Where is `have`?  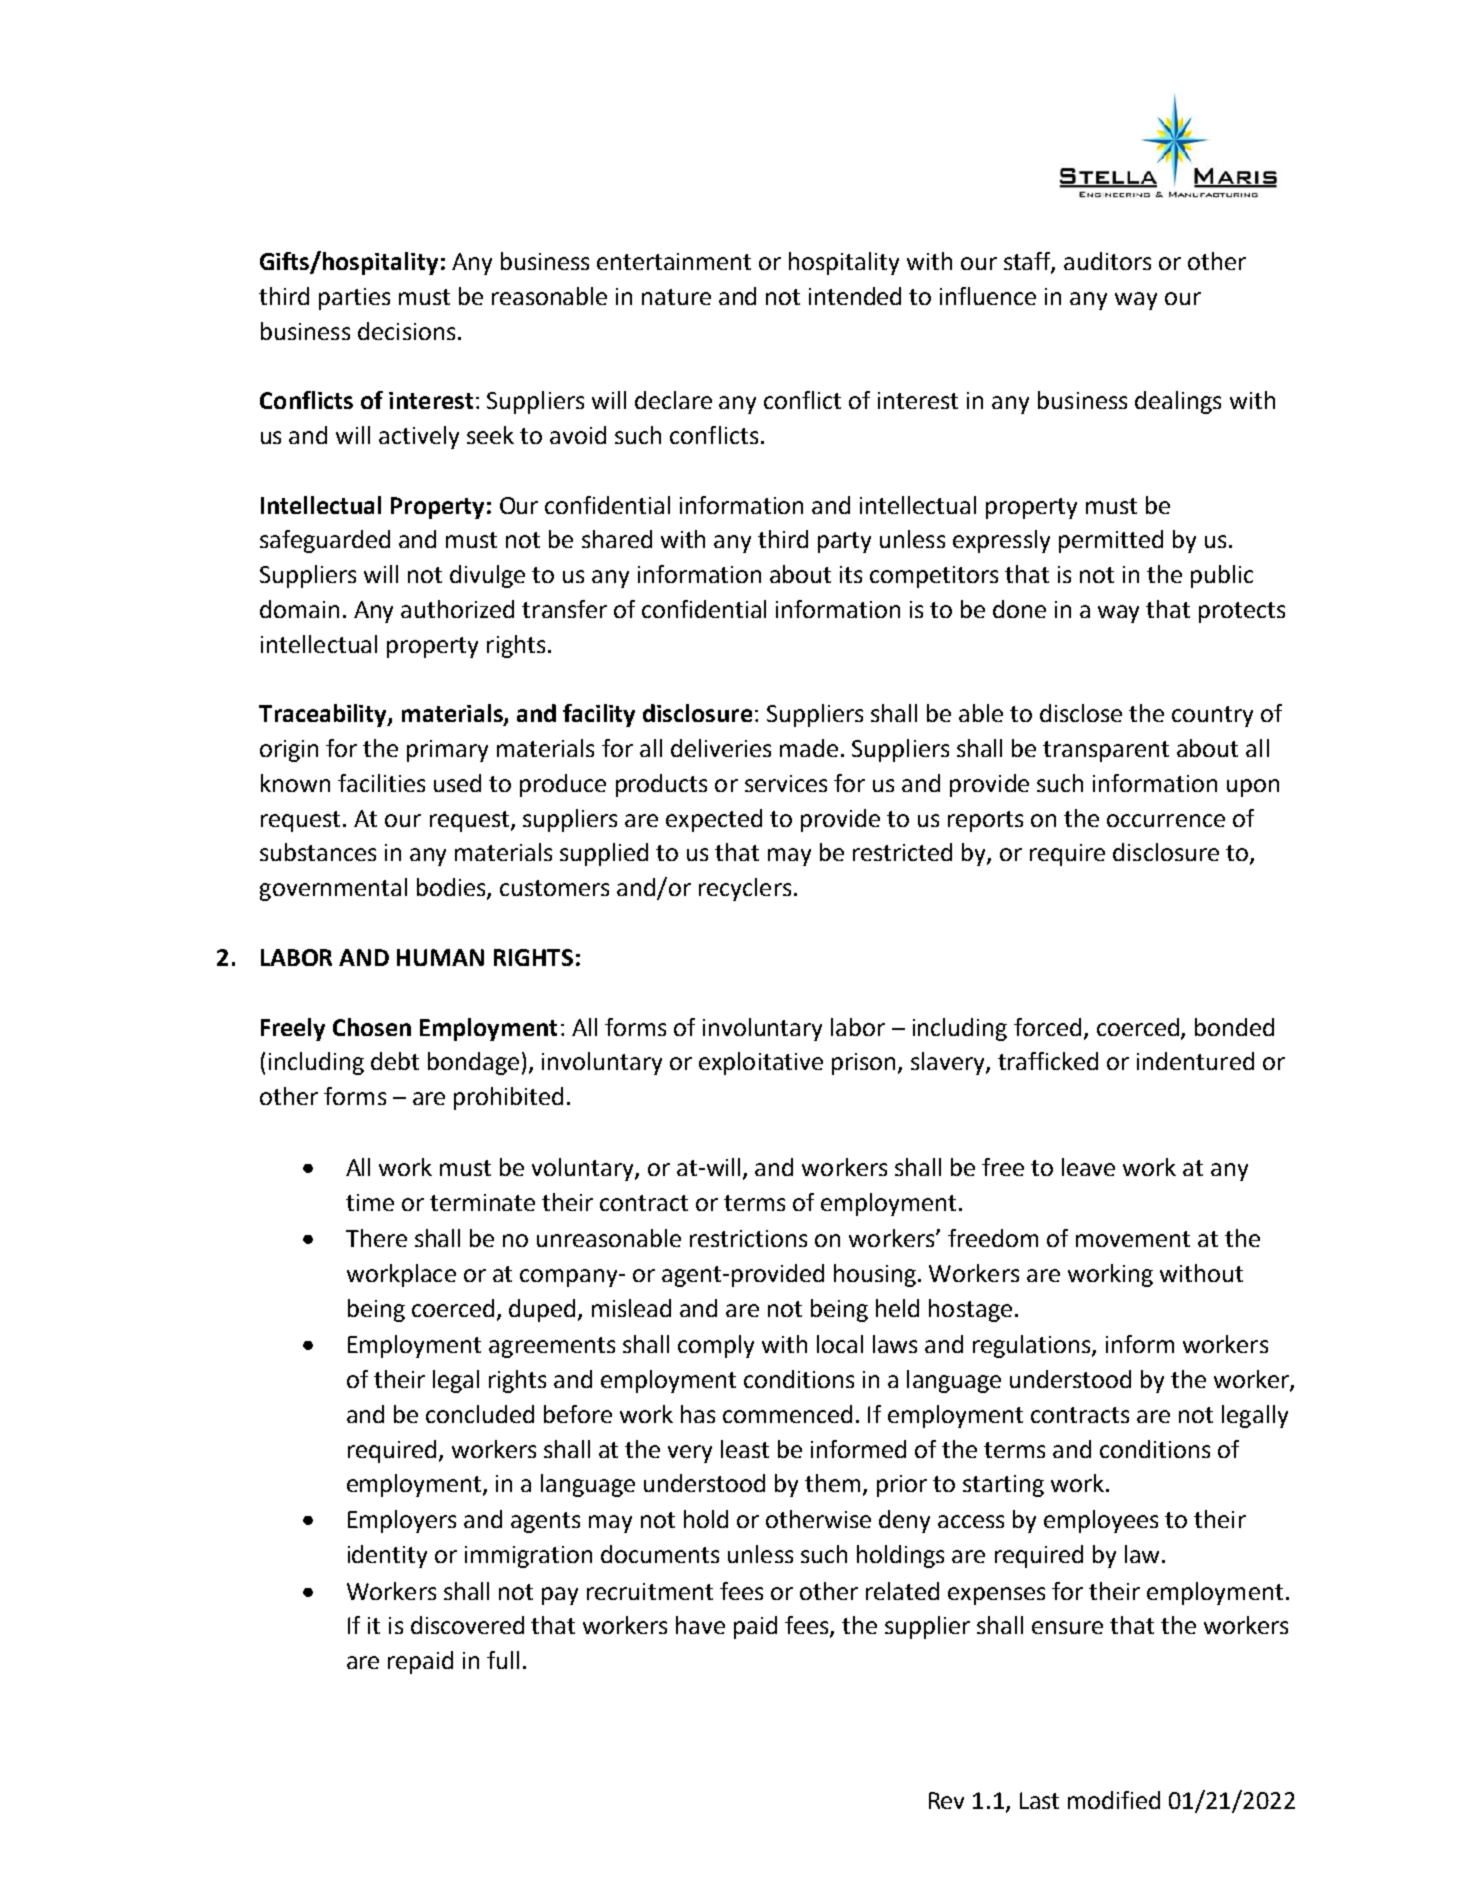 have is located at coordinates (700, 1625).
